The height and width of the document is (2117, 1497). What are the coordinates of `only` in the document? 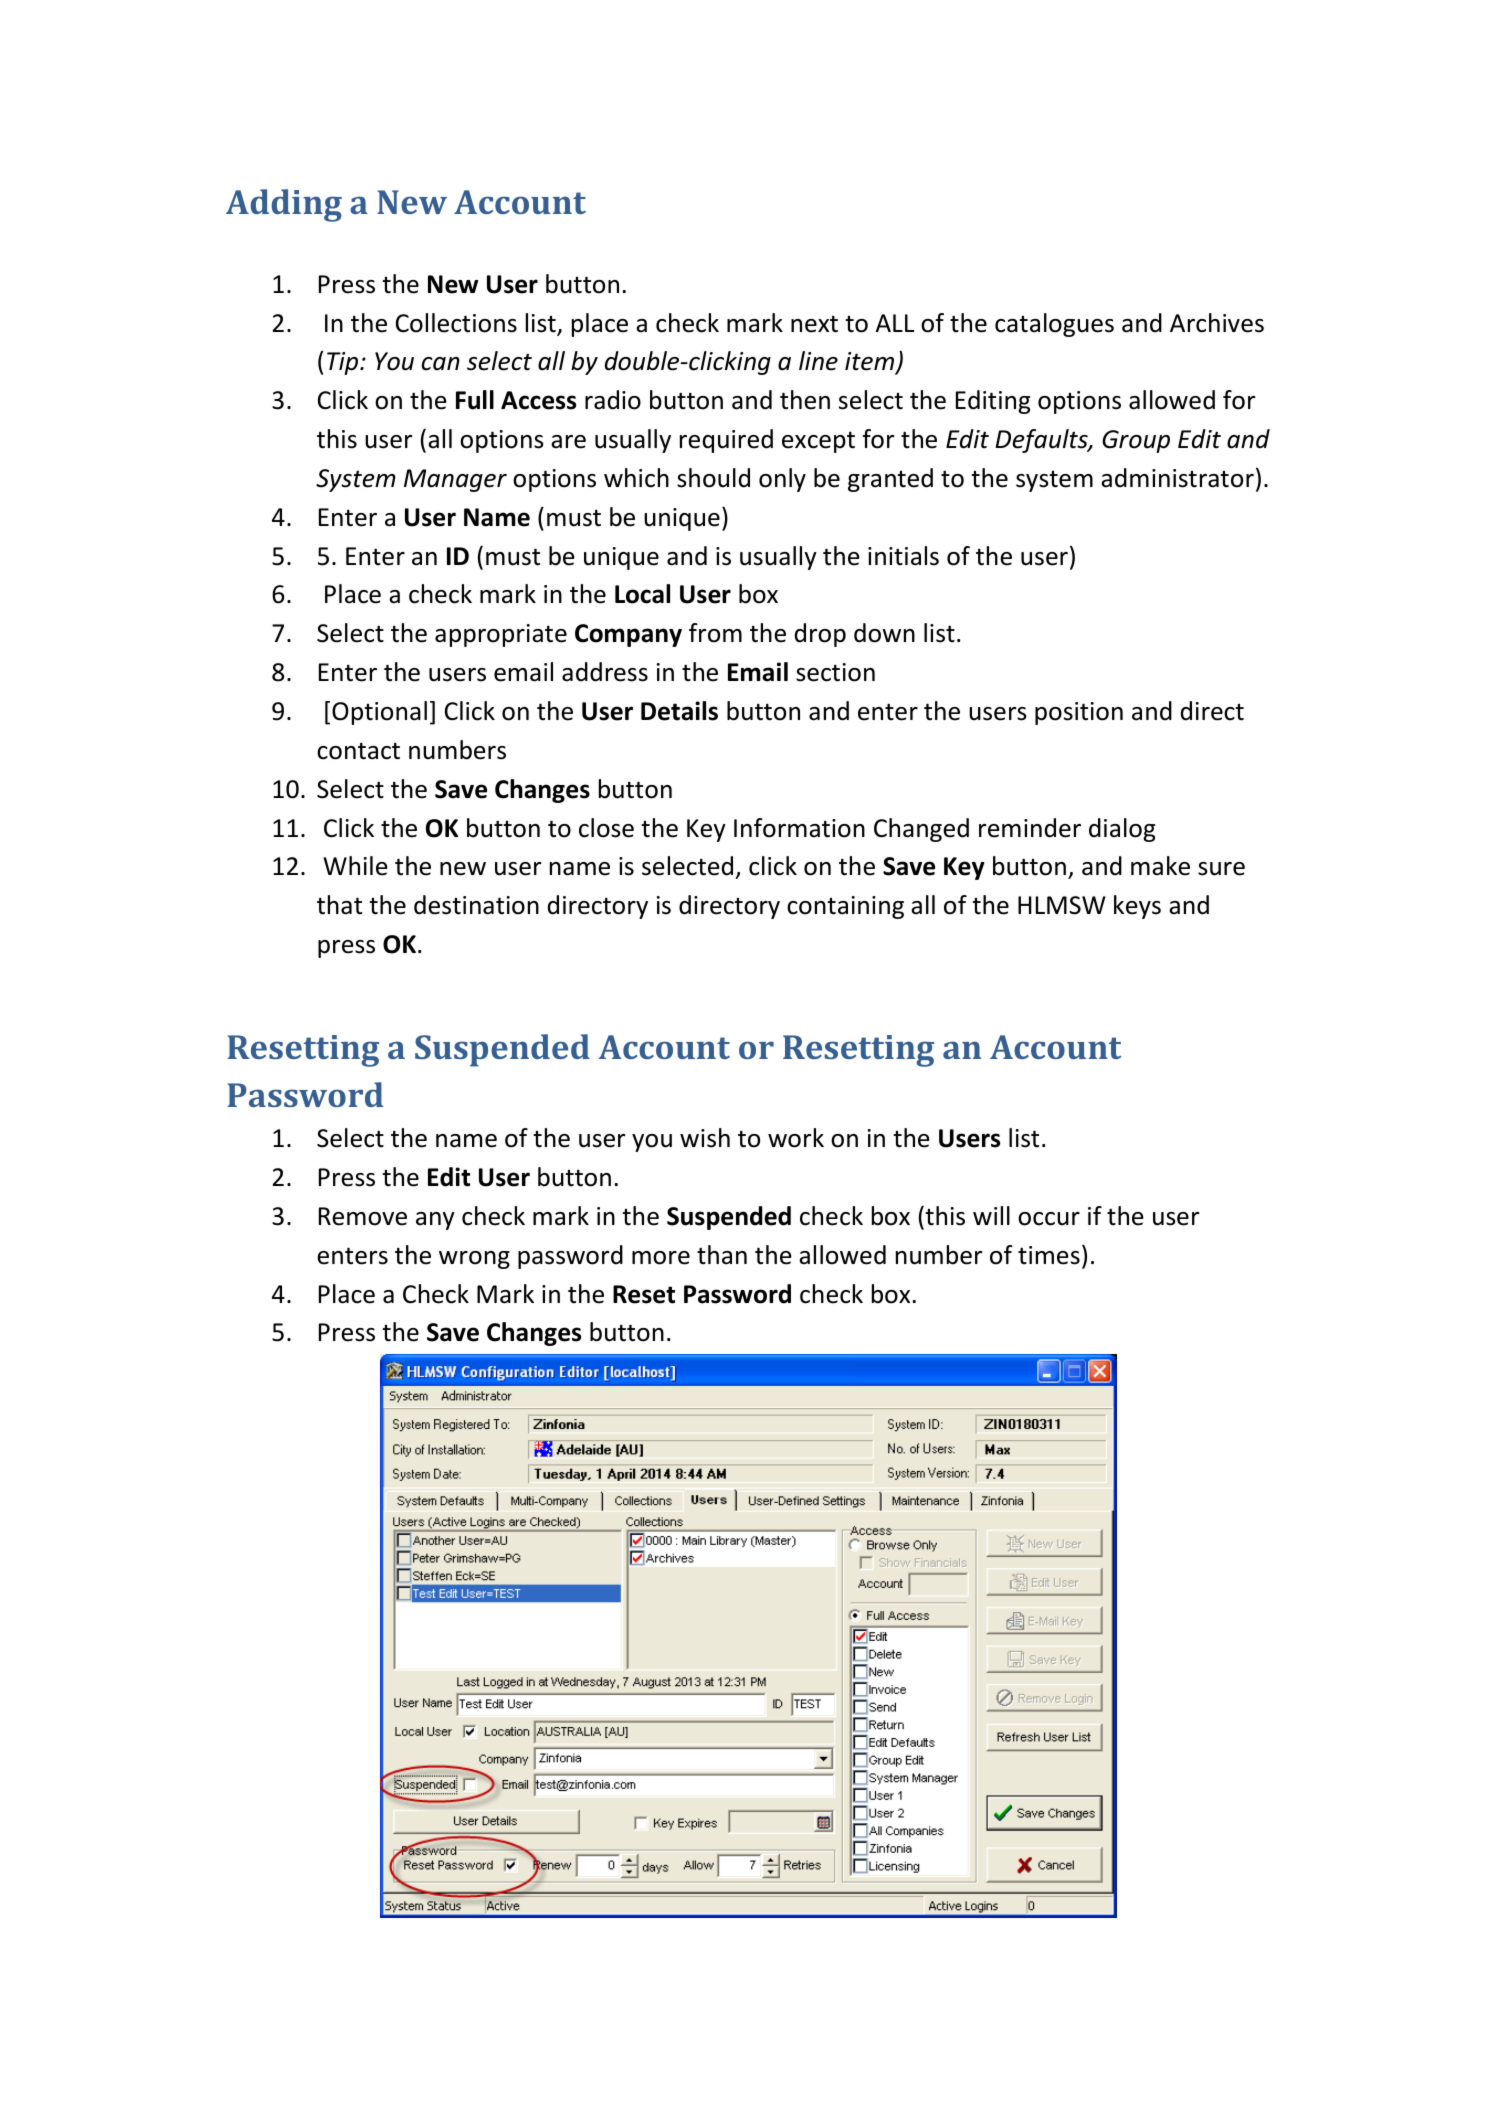 It's located at (782, 480).
